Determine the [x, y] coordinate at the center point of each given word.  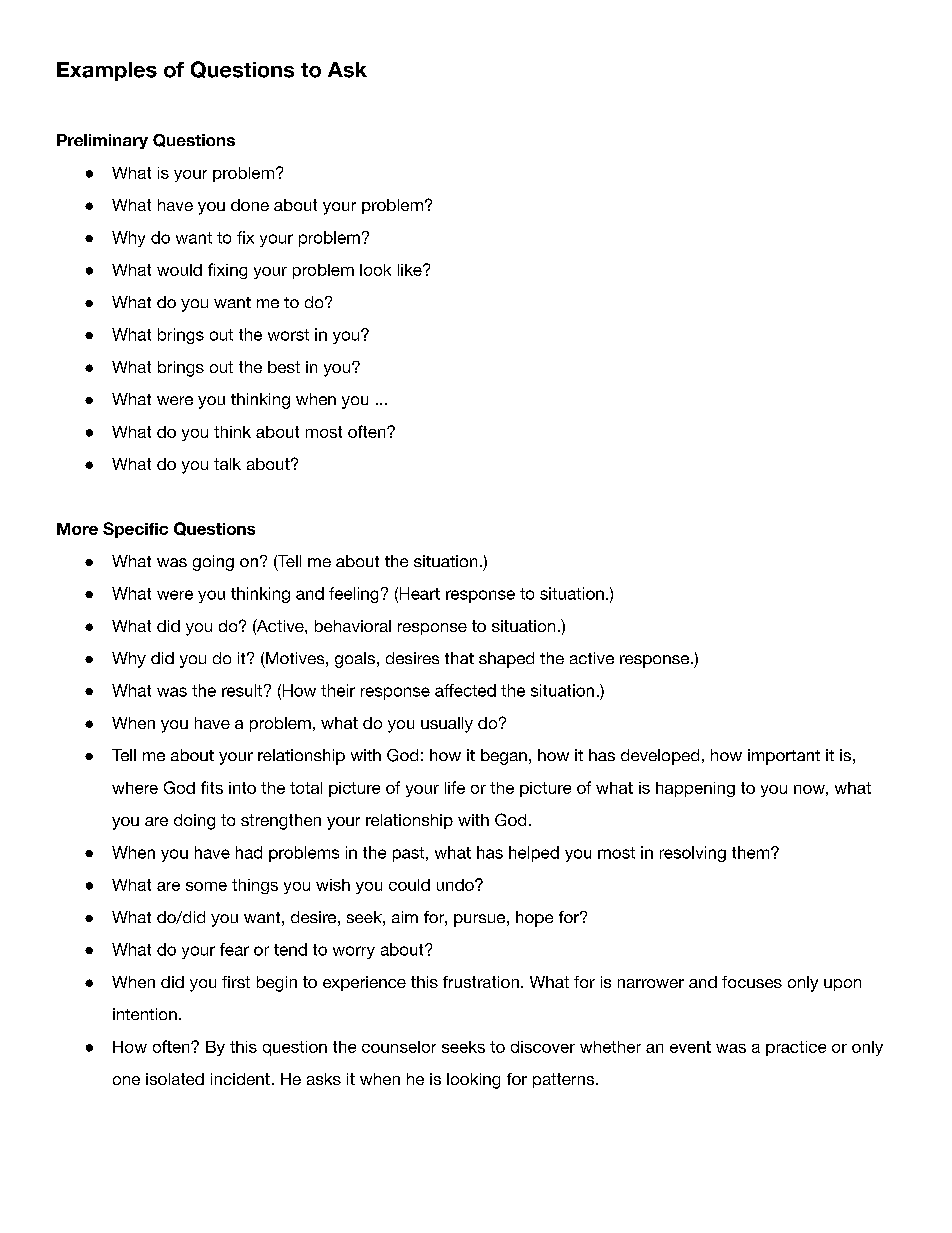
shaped [506, 660]
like [411, 270]
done [250, 205]
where [135, 788]
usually [447, 725]
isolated [175, 1079]
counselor [399, 1047]
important [784, 757]
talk [227, 464]
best [284, 367]
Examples [107, 71]
